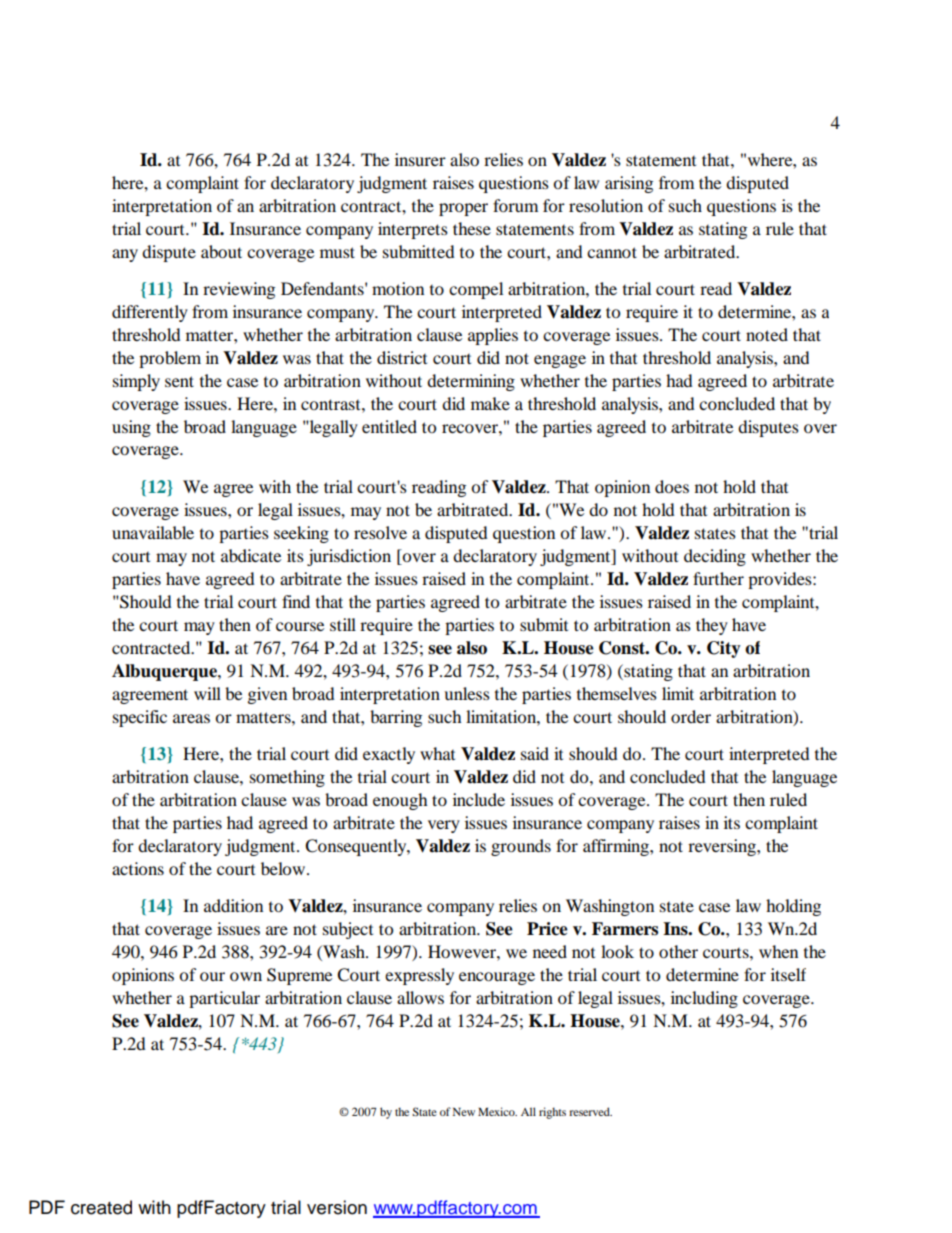  What do you see at coordinates (165, 672) in the document?
I see `Albuquerque` at bounding box center [165, 672].
